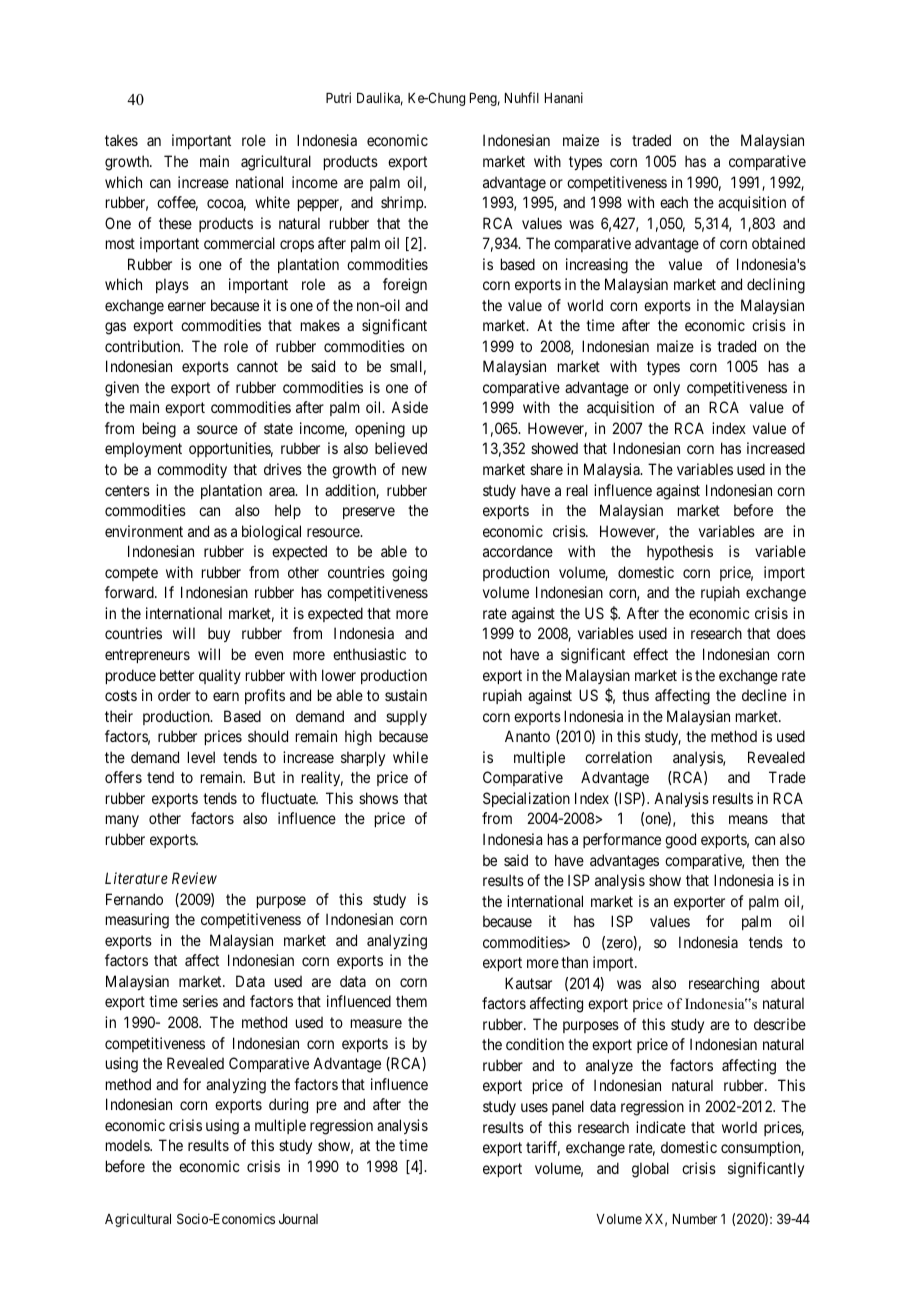 This image has height=1308, width=924. Describe the element at coordinates (159, 430) in the image. I see `being` at that location.
